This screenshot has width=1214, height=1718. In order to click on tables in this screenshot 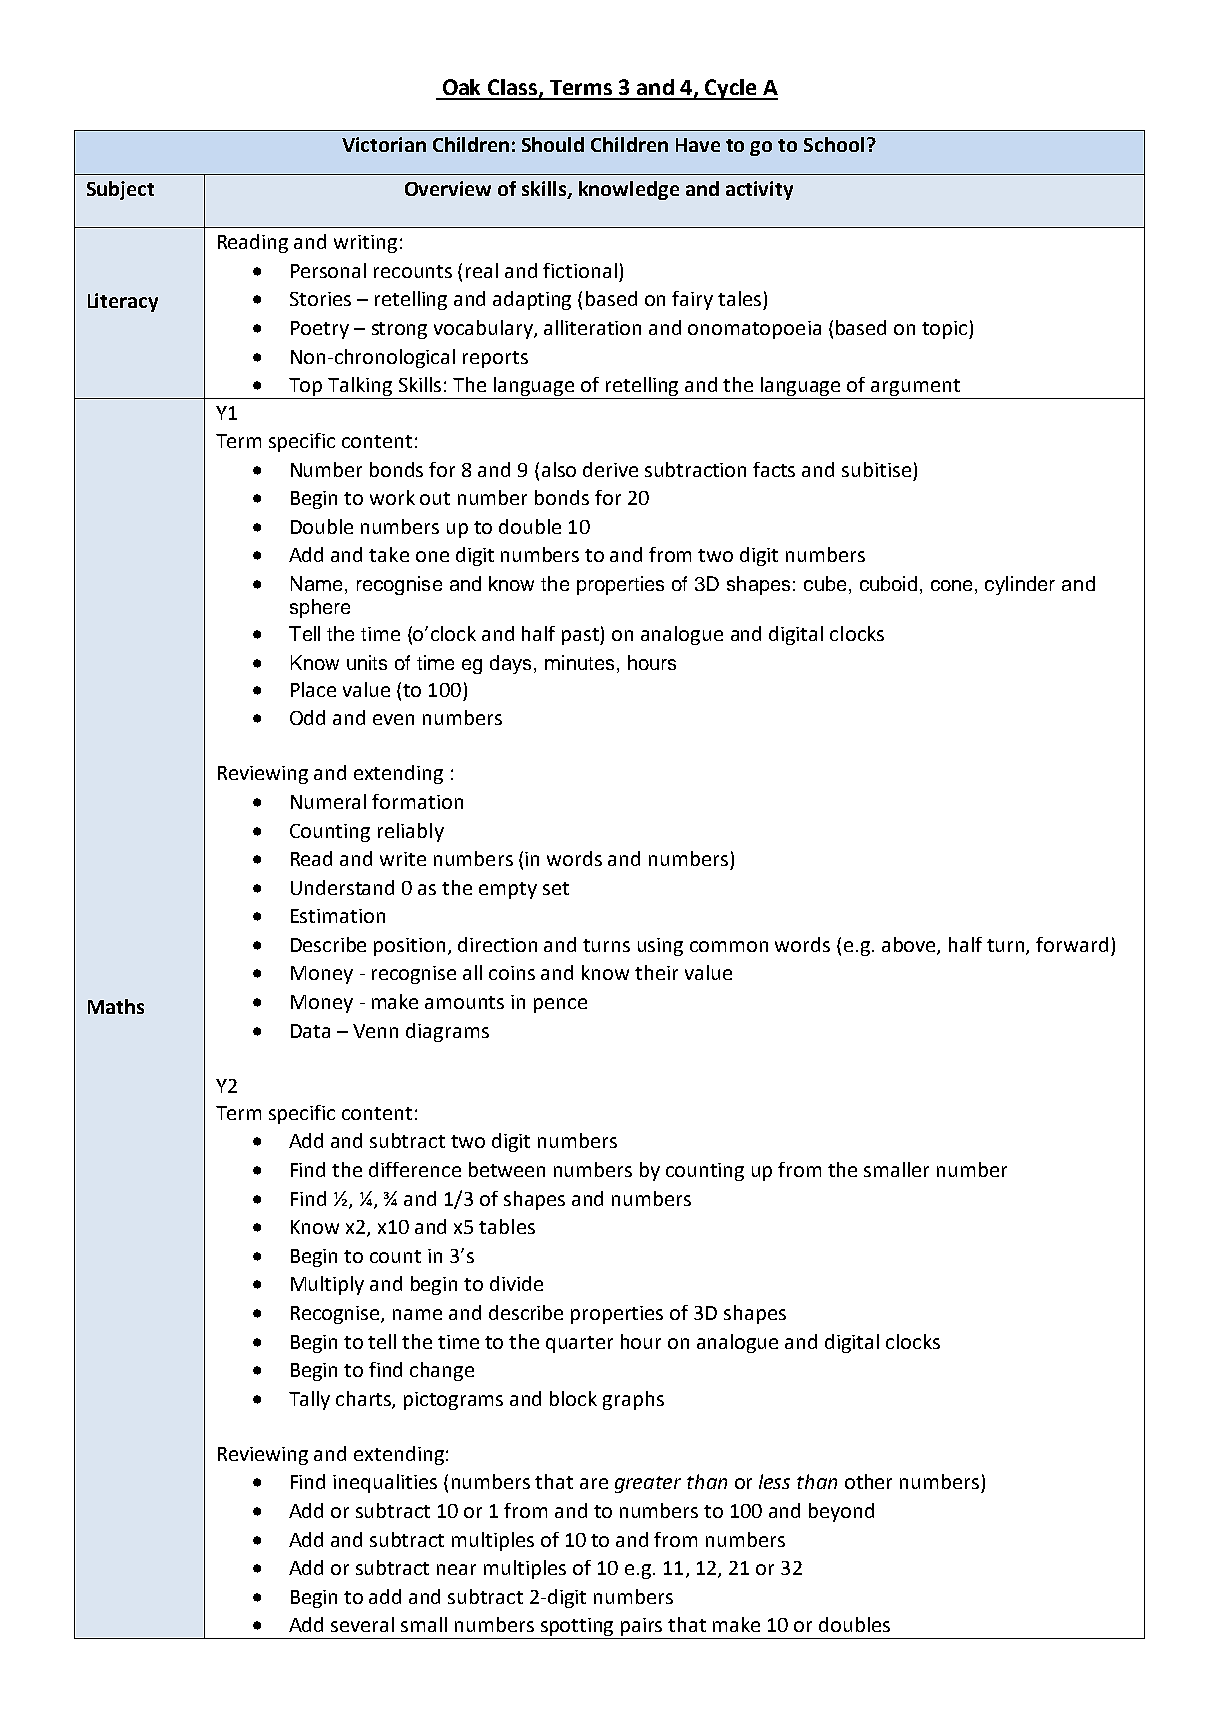, I will do `click(507, 1226)`.
